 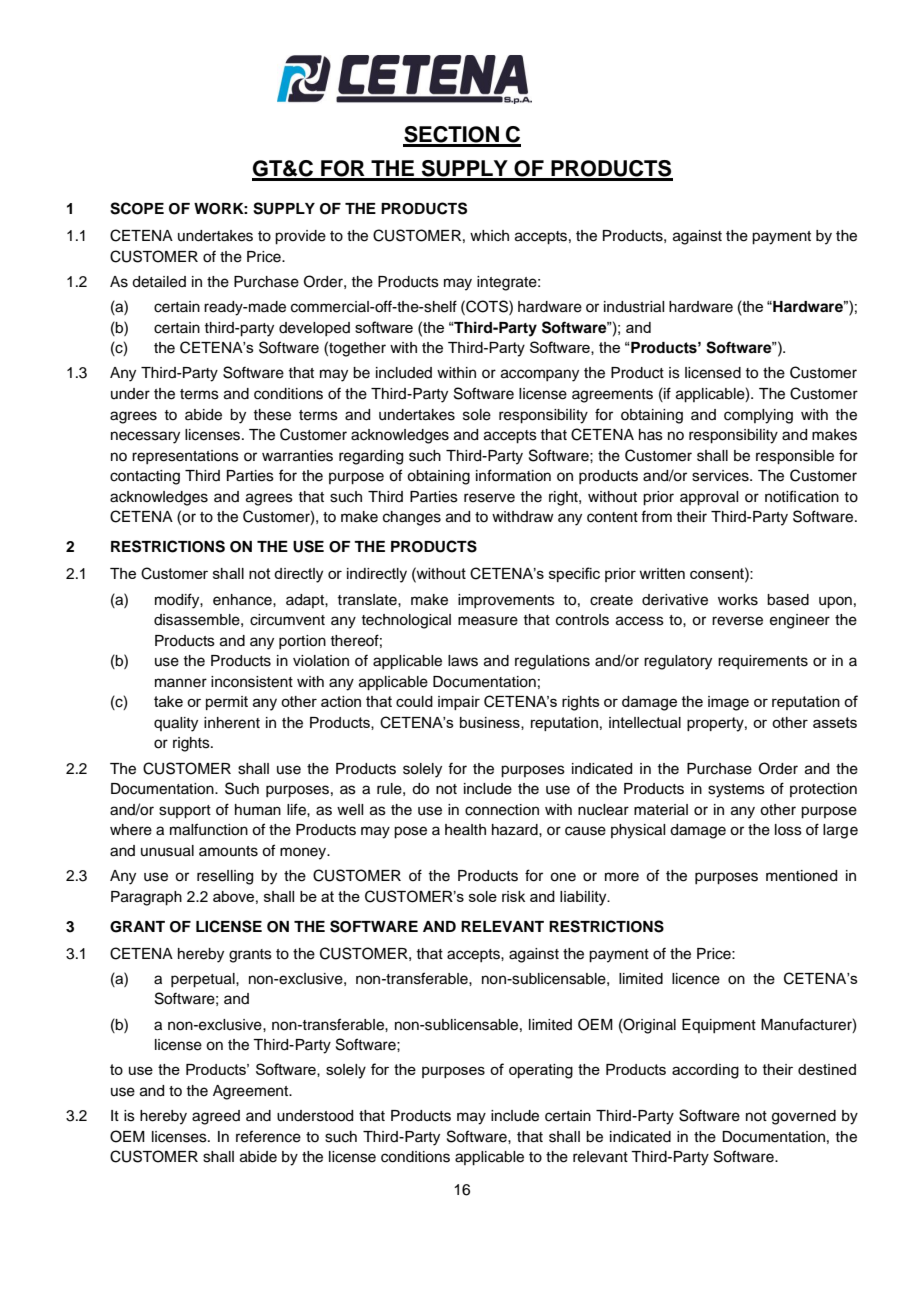 I want to click on responsible, so click(x=795, y=457).
